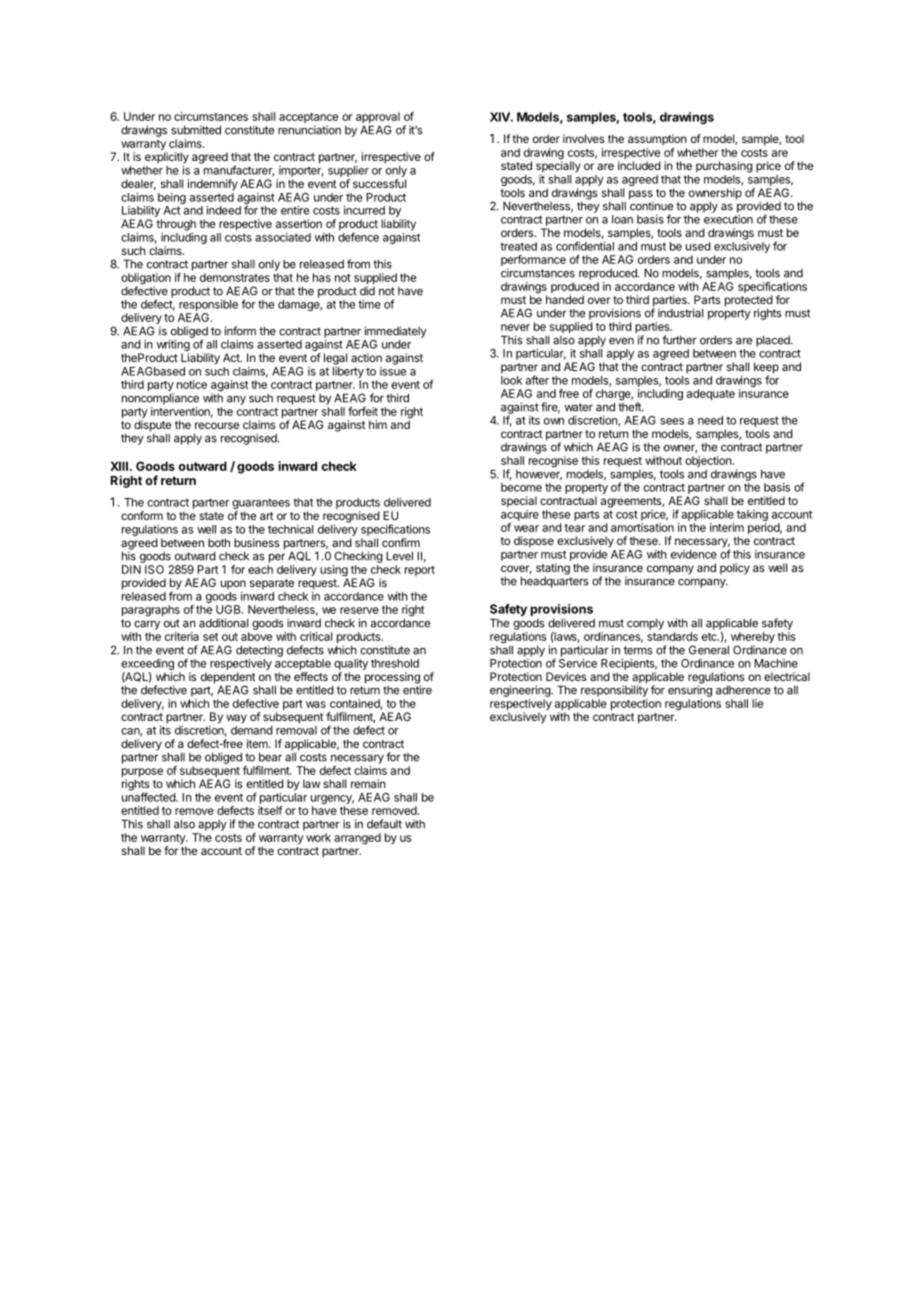 This screenshot has height=1308, width=924. I want to click on evidence, so click(694, 554).
